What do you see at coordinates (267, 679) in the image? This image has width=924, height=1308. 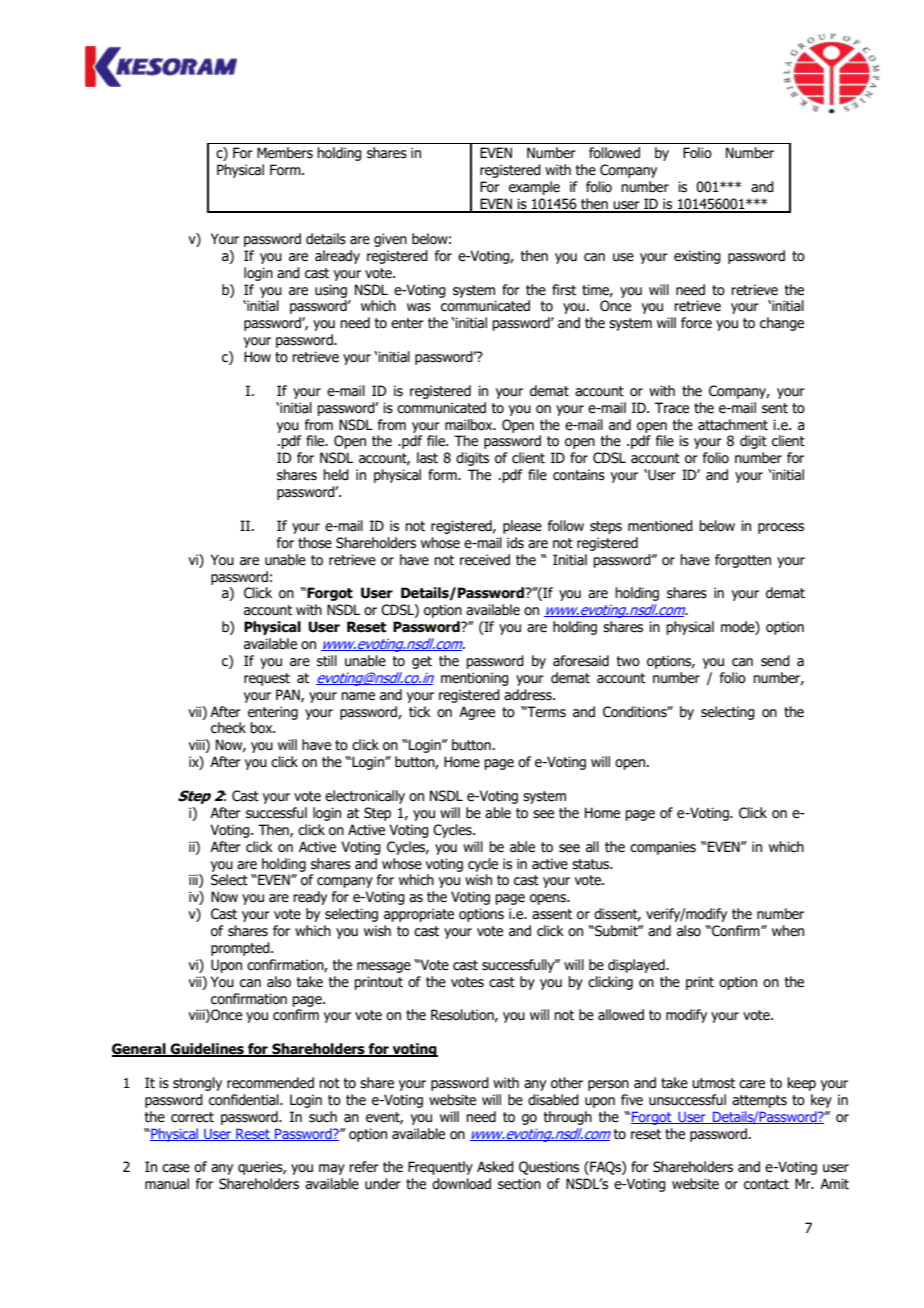 I see `request` at bounding box center [267, 679].
